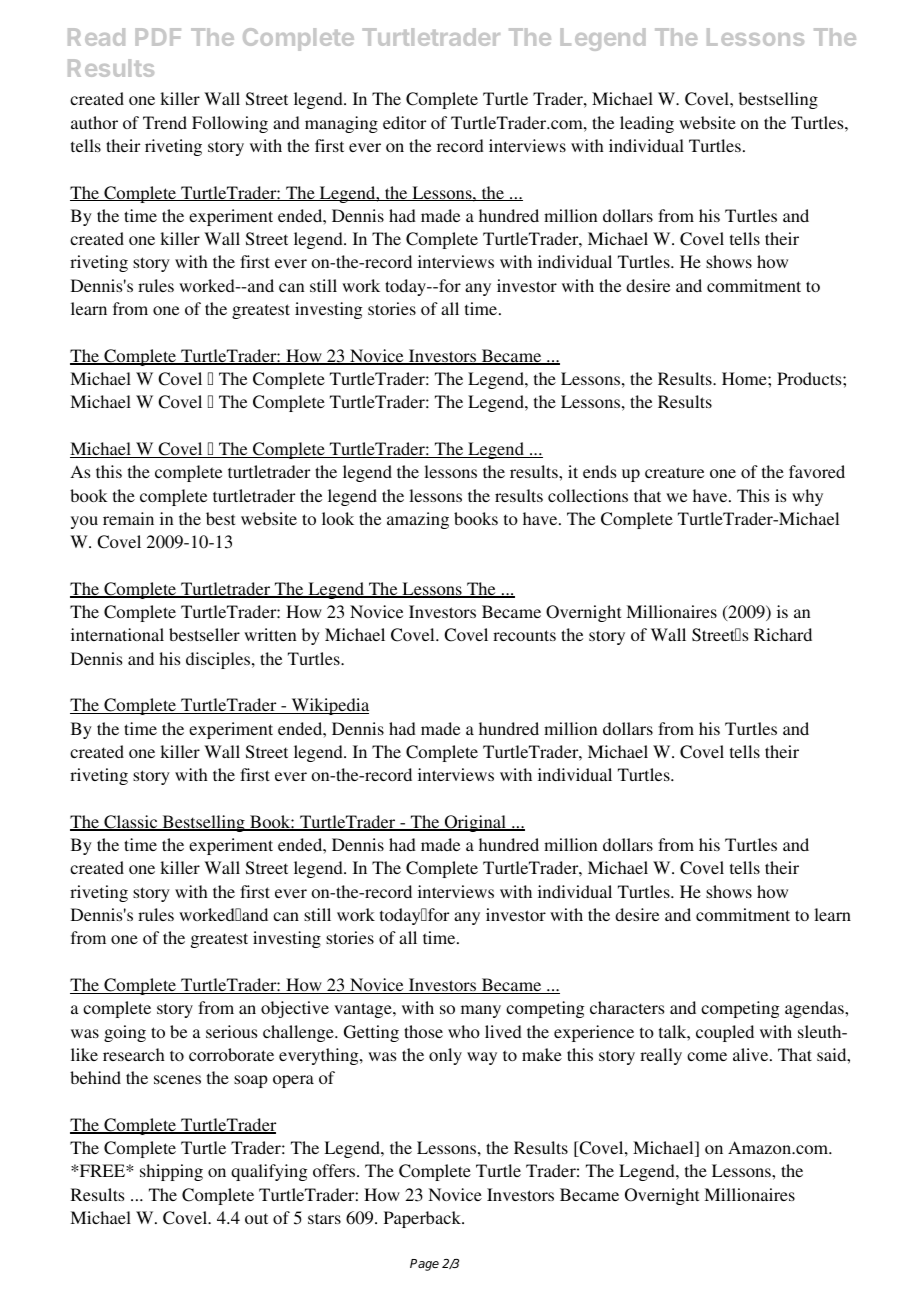 Image resolution: width=924 pixels, height=1308 pixels. I want to click on agendas, so click(815, 1009).
